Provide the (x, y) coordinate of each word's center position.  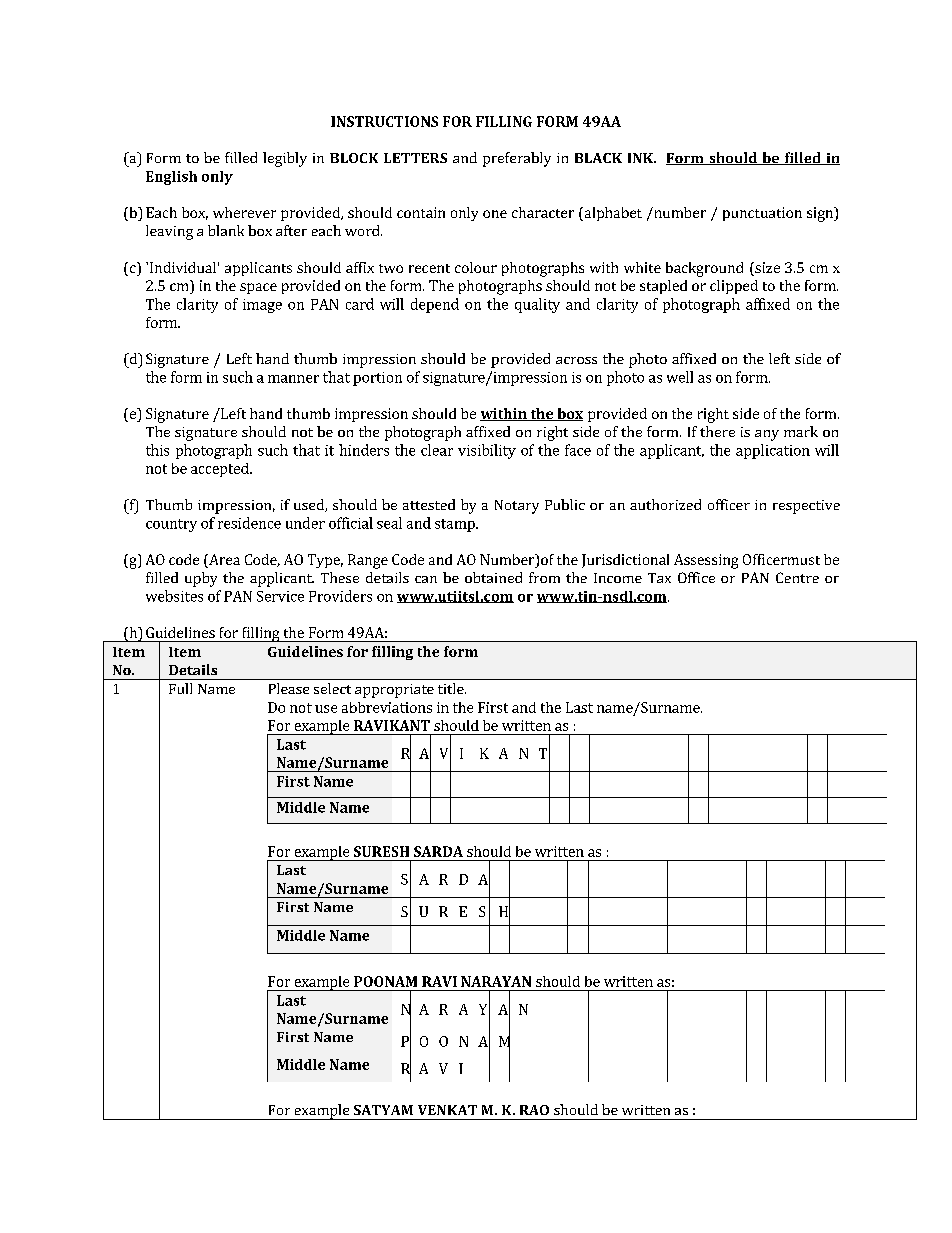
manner (293, 379)
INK (642, 158)
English (171, 178)
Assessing (706, 561)
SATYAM (383, 1110)
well (680, 377)
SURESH (381, 851)
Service (280, 596)
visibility (487, 451)
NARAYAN (496, 981)
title (452, 688)
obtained (493, 577)
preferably (517, 159)
